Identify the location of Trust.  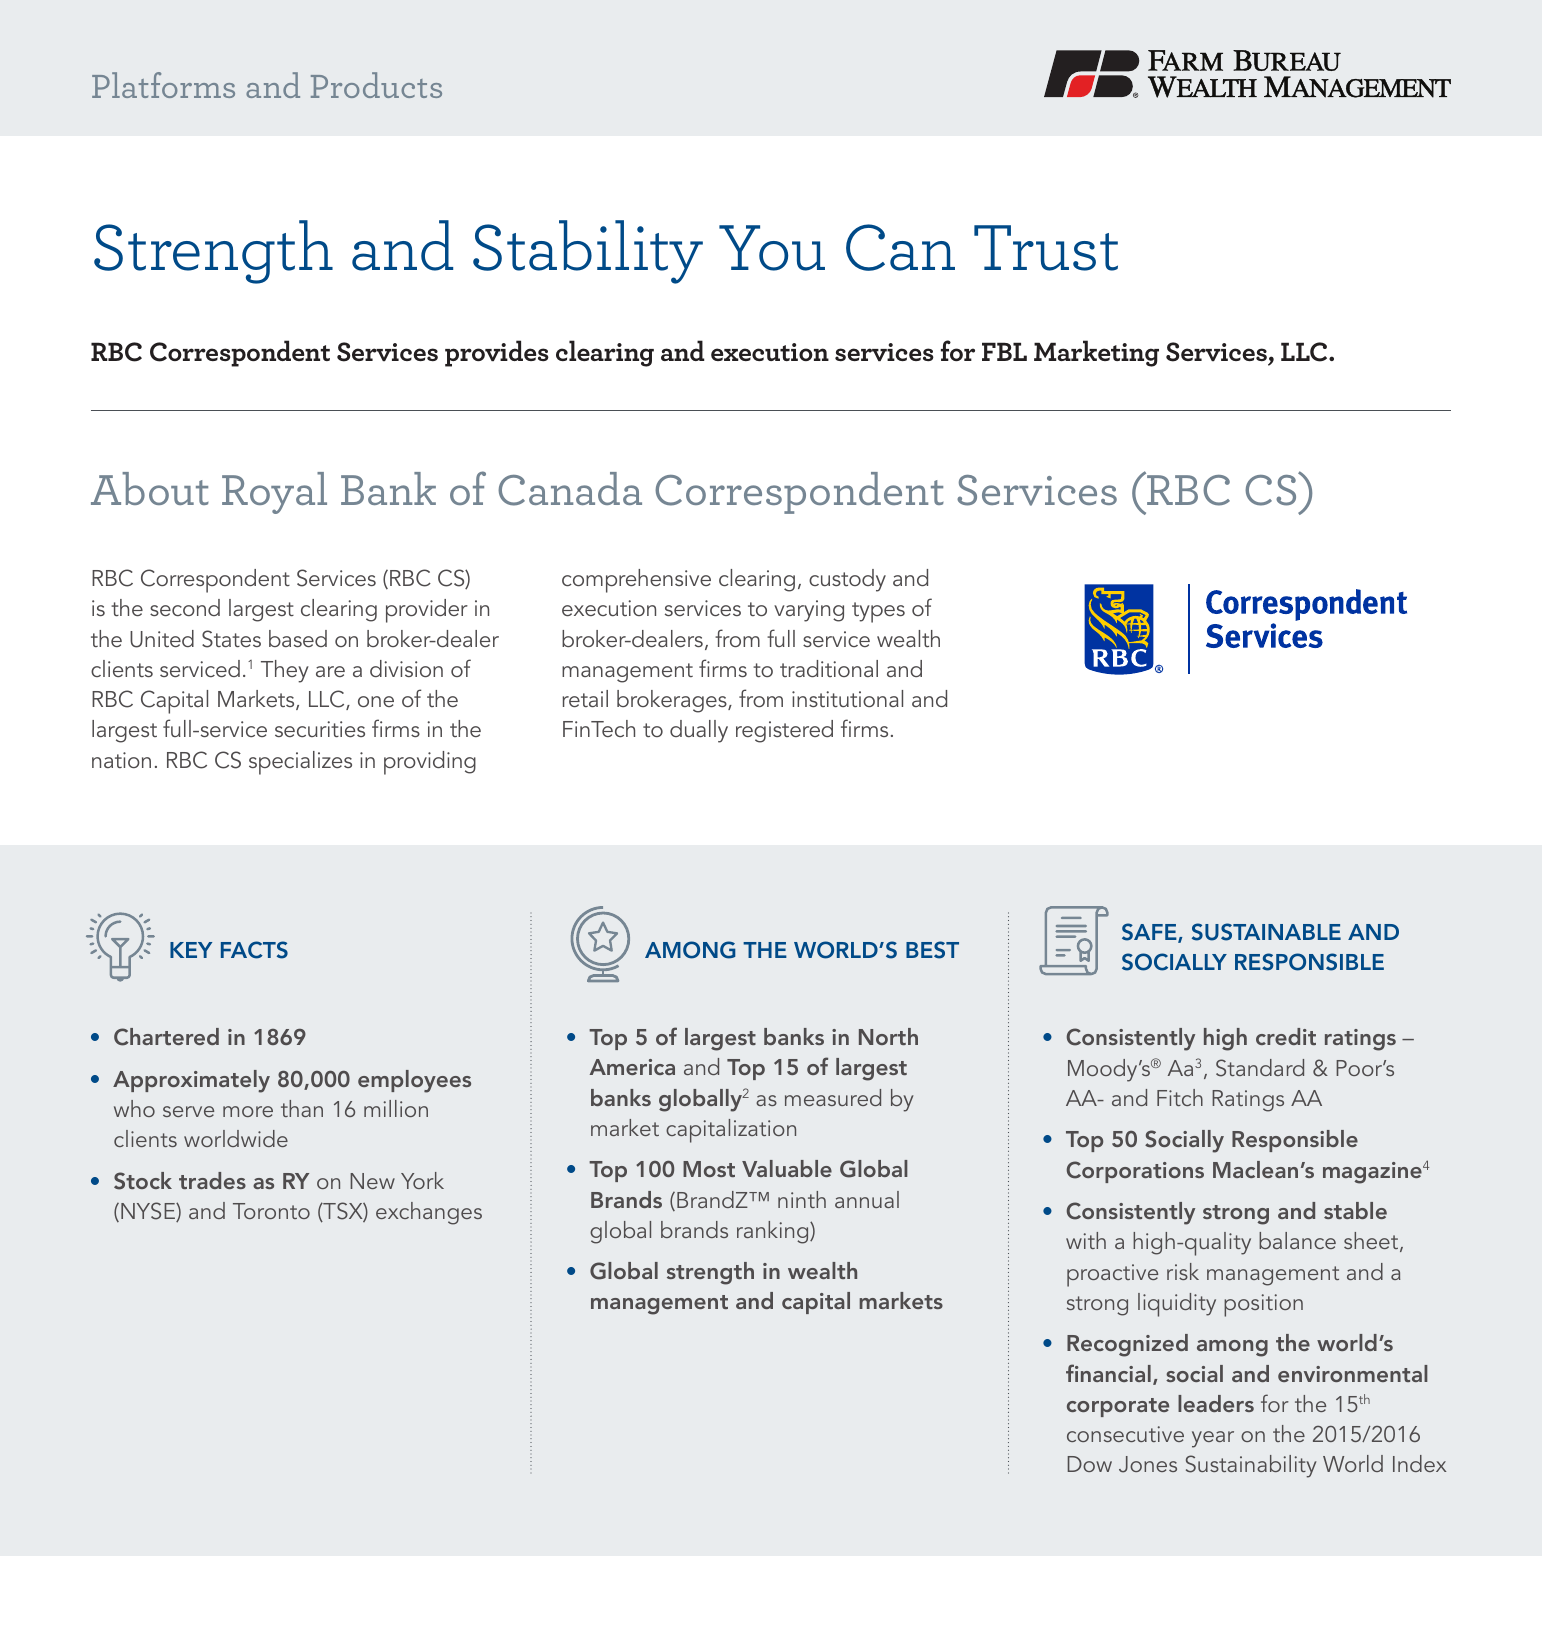
(1046, 248).
